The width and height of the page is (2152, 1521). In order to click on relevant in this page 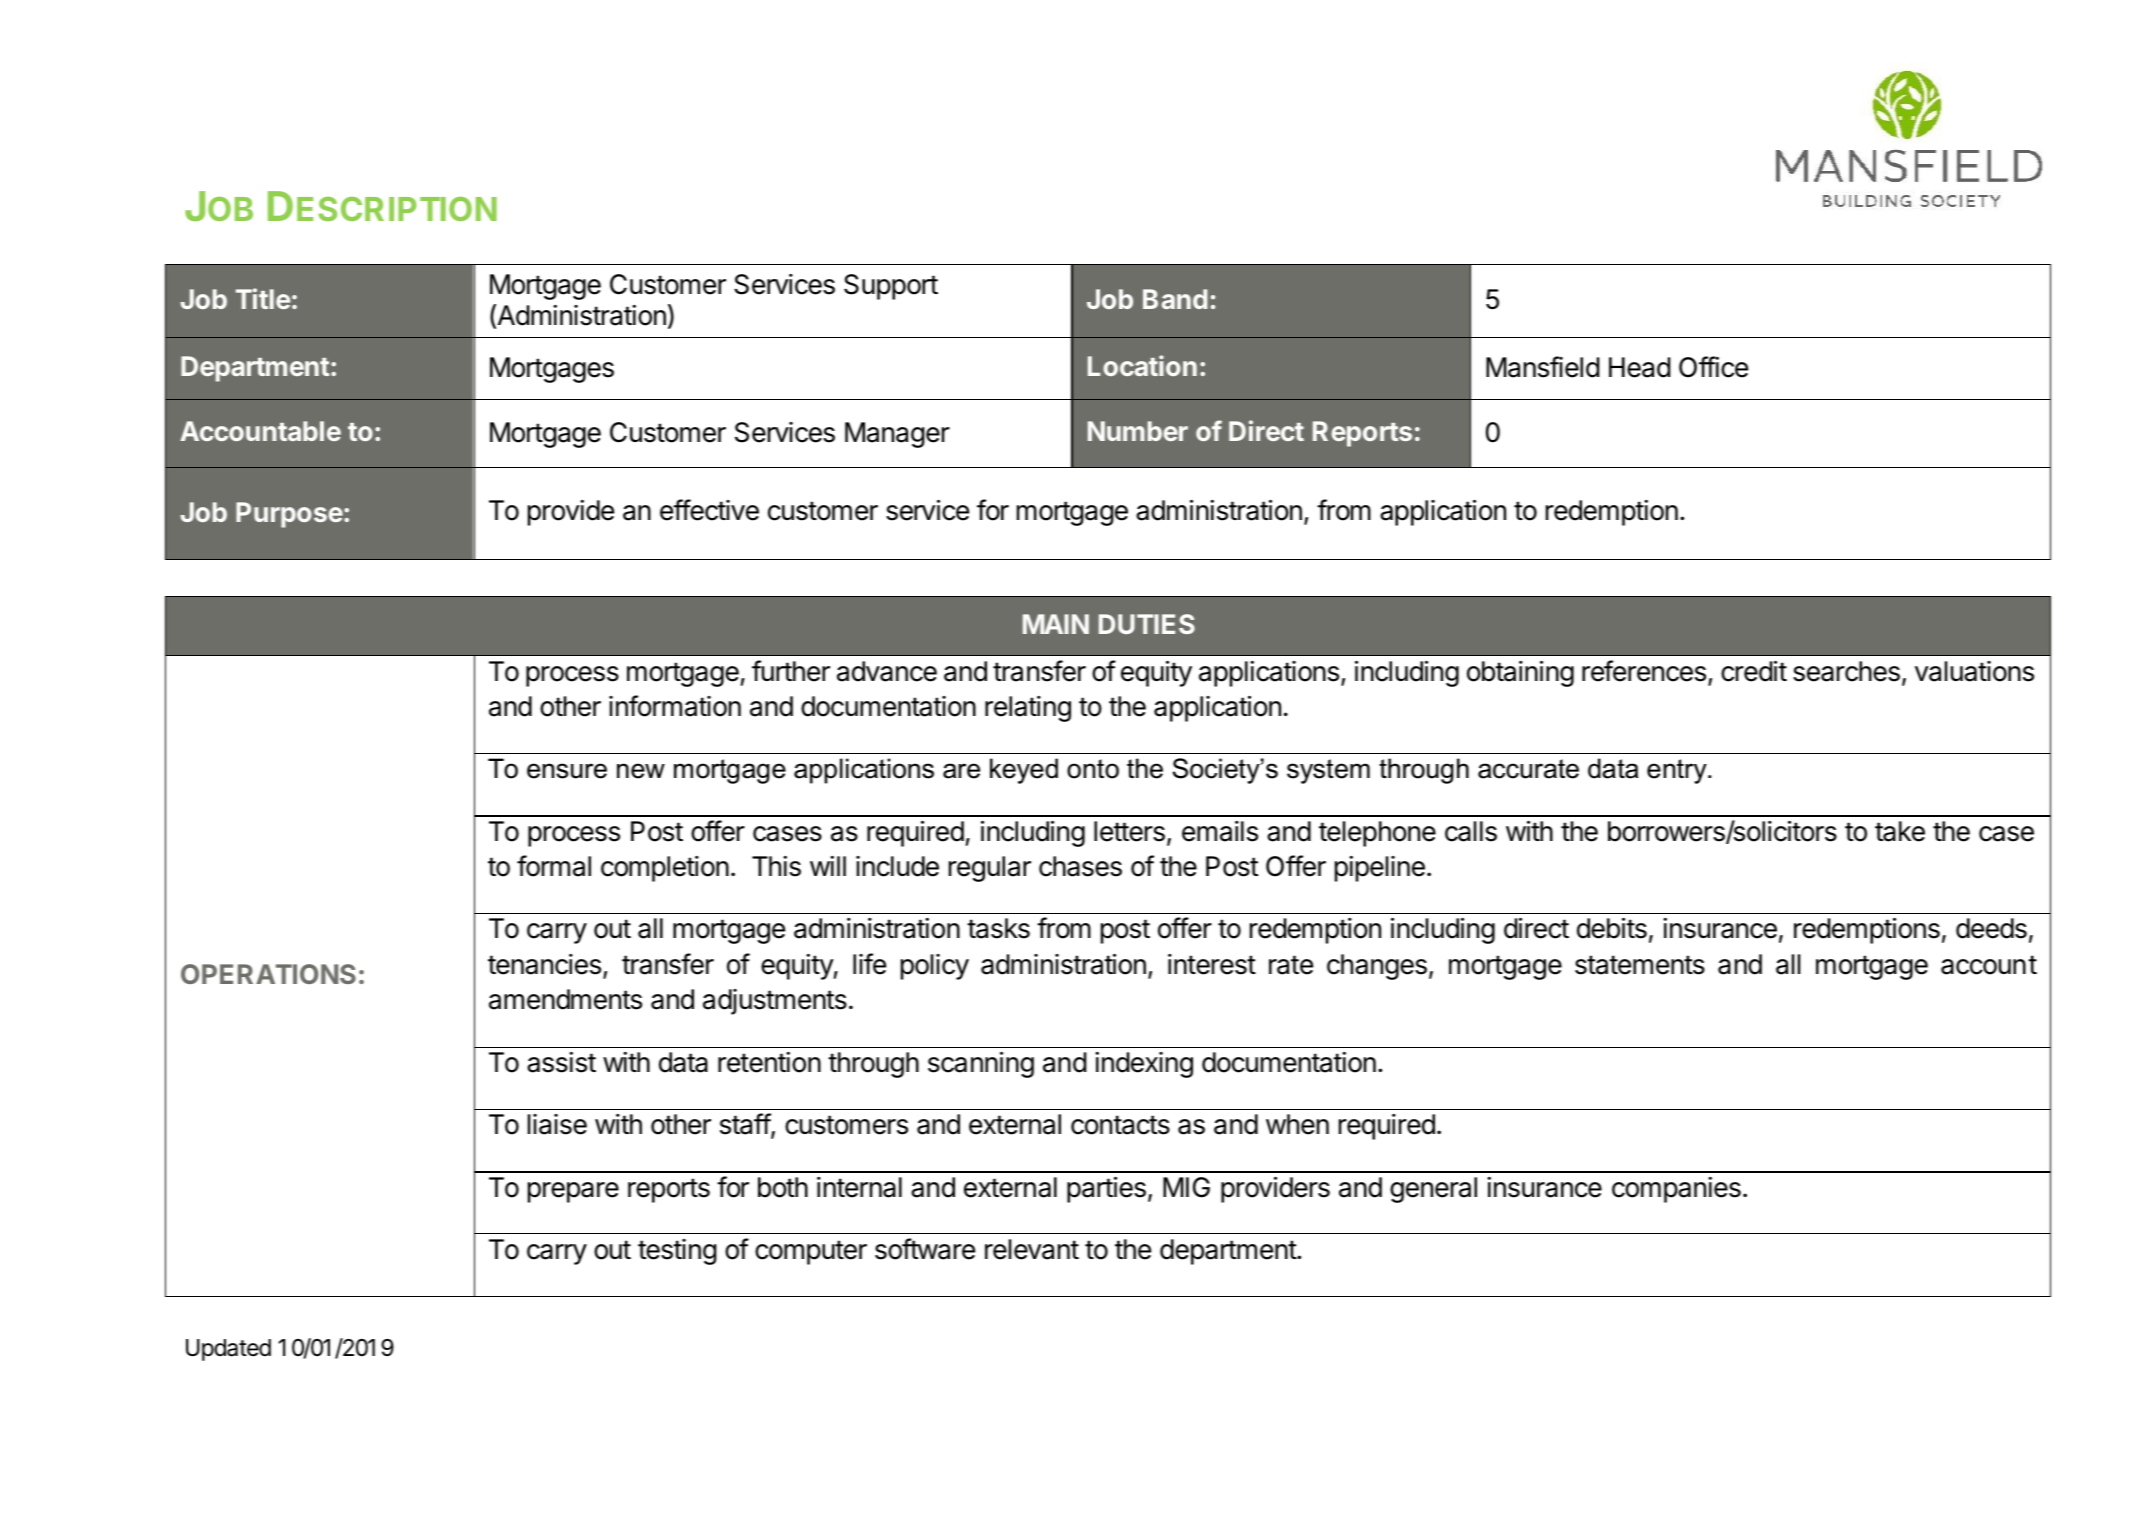, I will do `click(1032, 1249)`.
